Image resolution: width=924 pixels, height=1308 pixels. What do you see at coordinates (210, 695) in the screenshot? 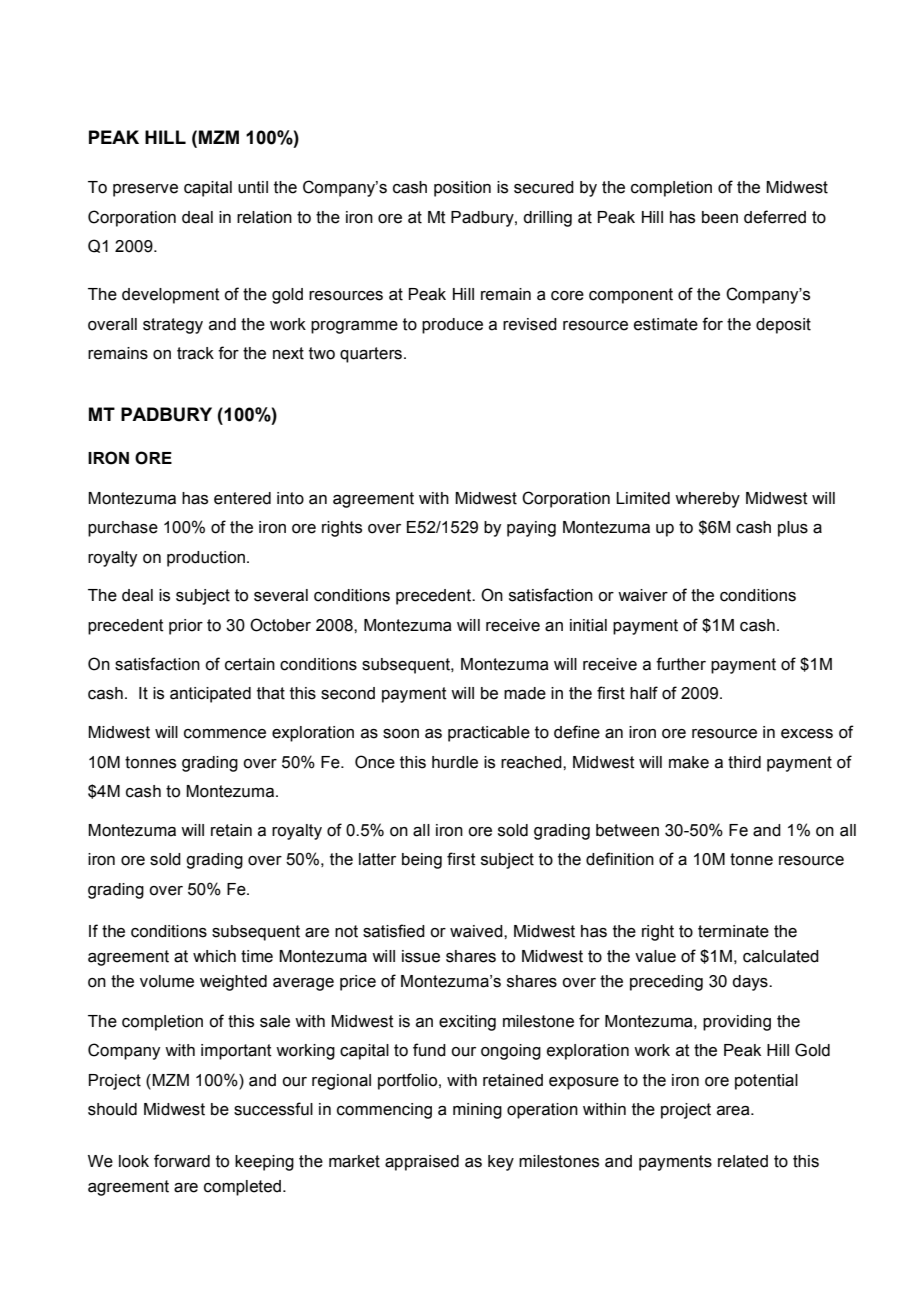
I see `anticipated` at bounding box center [210, 695].
